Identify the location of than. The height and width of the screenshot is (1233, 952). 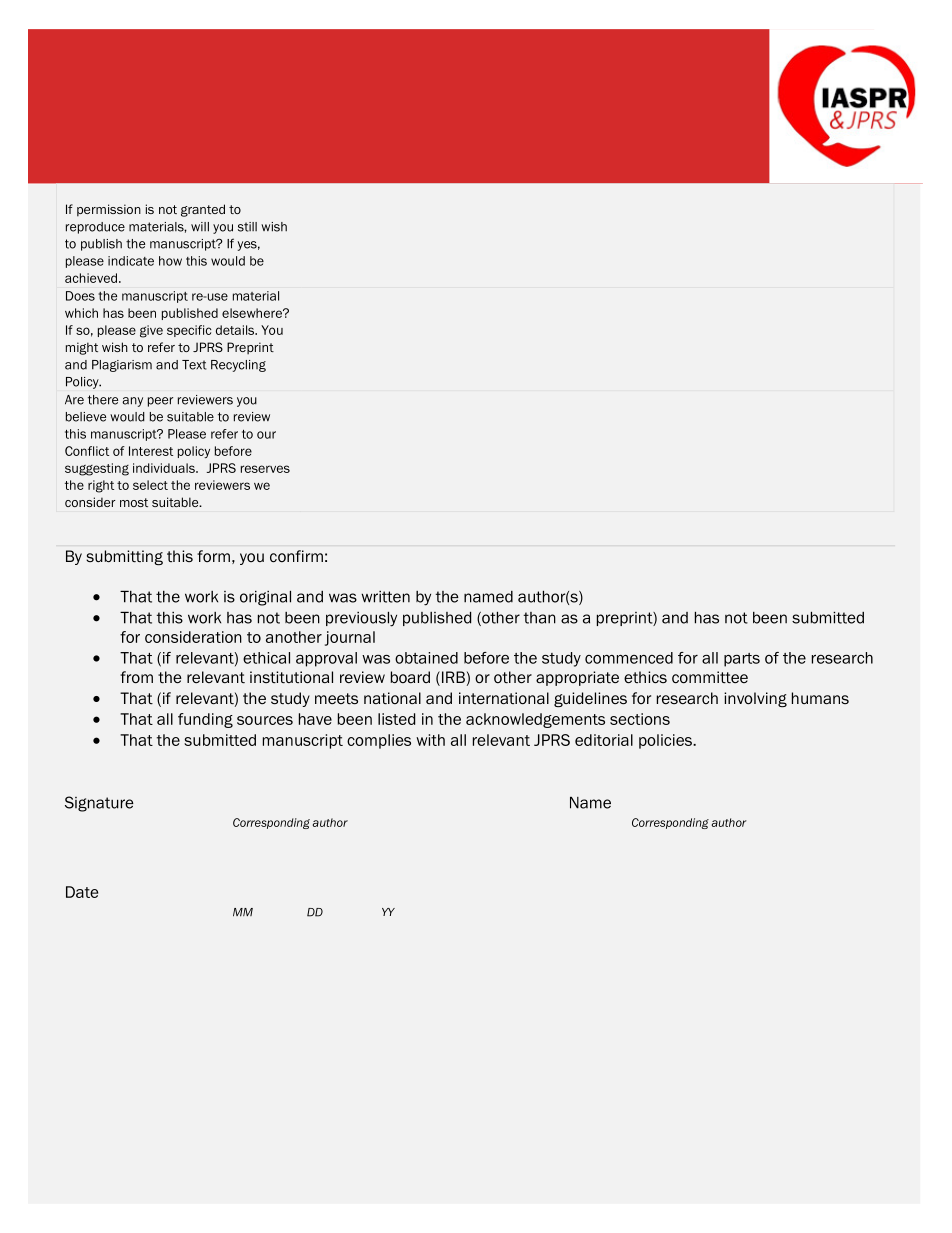
(539, 618).
